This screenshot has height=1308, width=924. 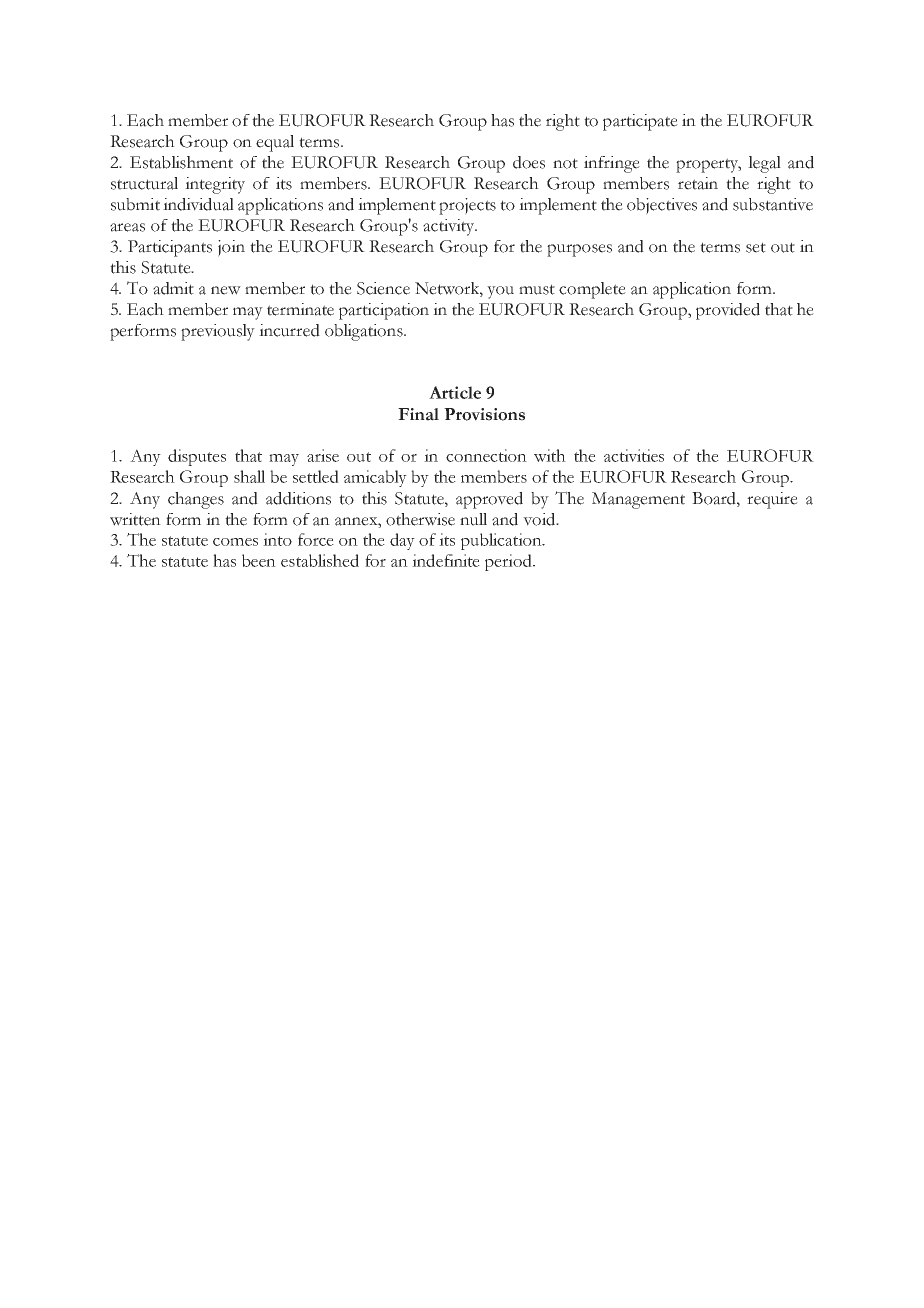 I want to click on participate, so click(x=640, y=122).
